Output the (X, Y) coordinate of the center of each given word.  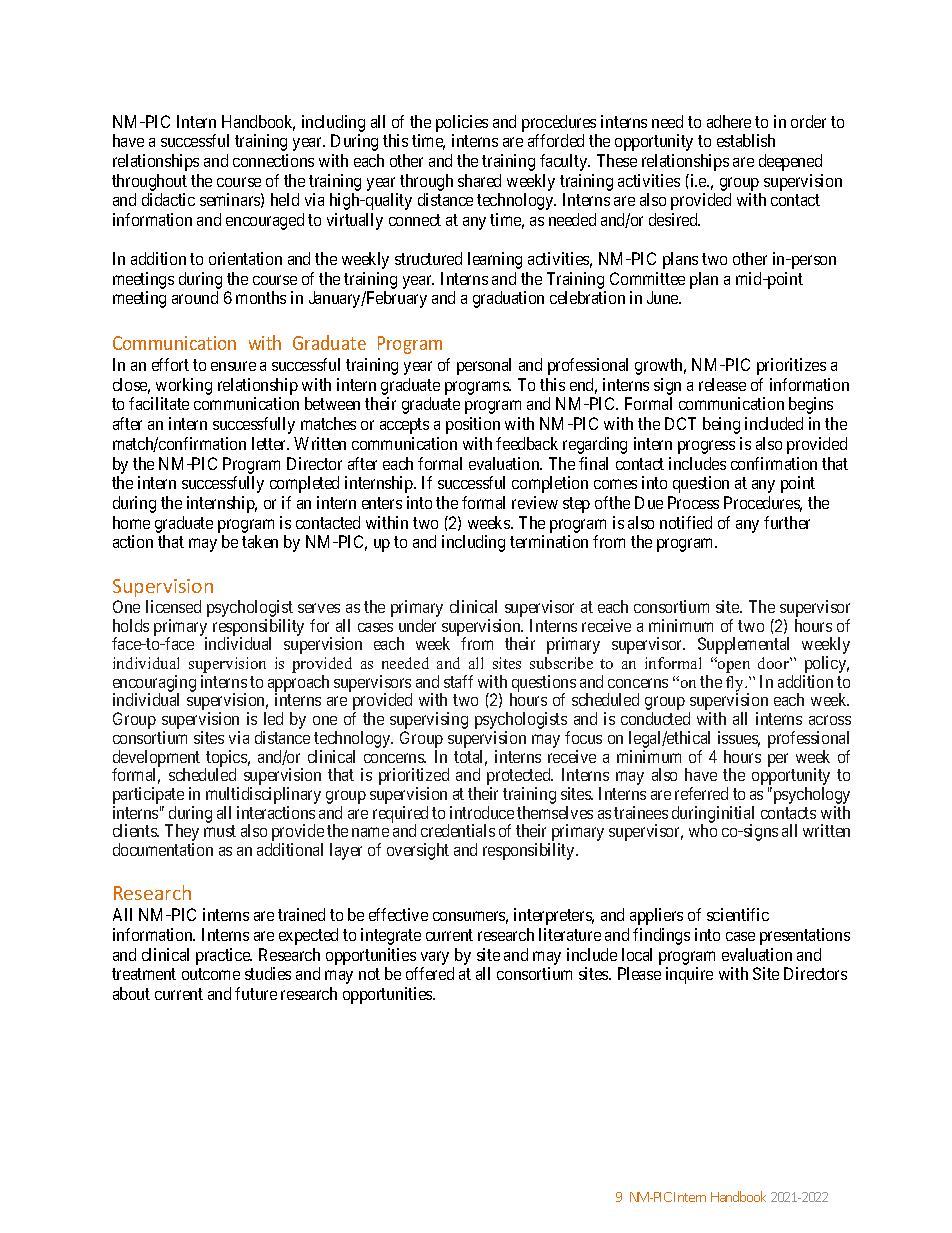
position (473, 425)
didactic (168, 199)
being (721, 425)
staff (458, 681)
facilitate (159, 403)
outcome (211, 974)
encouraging (154, 684)
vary (435, 958)
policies (462, 123)
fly (736, 685)
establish (746, 140)
